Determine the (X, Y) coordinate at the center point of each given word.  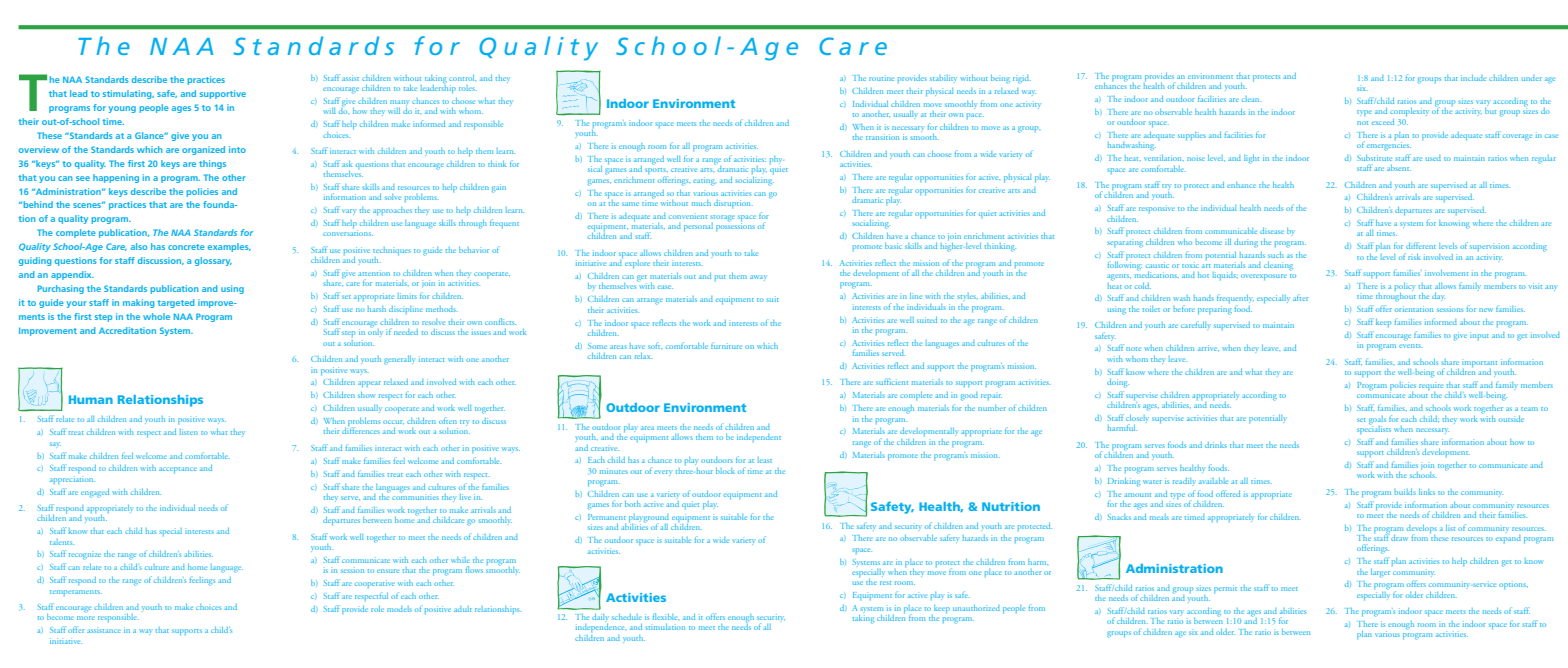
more (86, 618)
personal (698, 227)
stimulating (128, 94)
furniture (726, 345)
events (1411, 346)
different (1421, 245)
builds (1405, 492)
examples (229, 247)
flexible (666, 616)
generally (399, 360)
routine (881, 78)
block (725, 471)
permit (1225, 589)
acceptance (178, 470)
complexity (1409, 112)
